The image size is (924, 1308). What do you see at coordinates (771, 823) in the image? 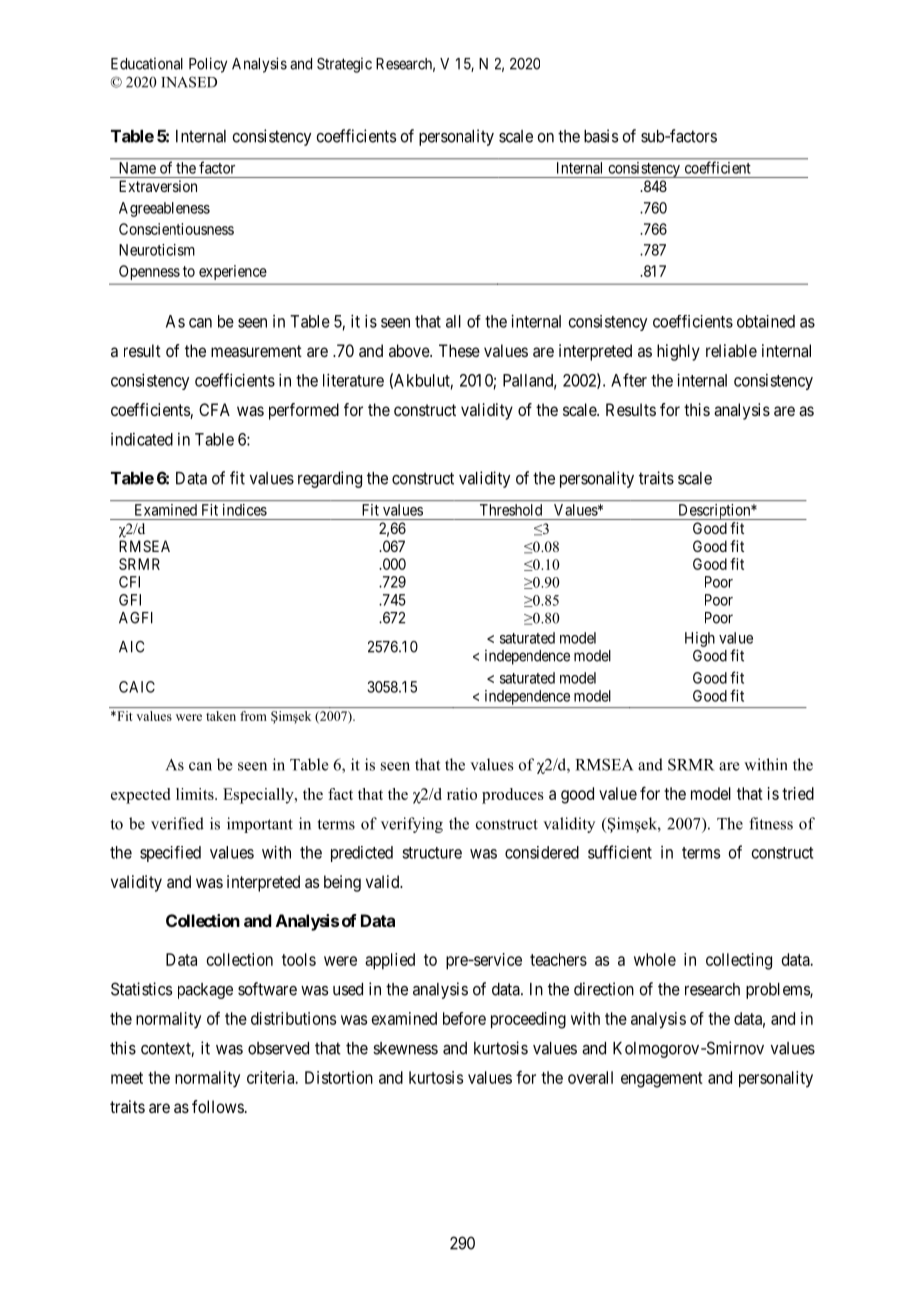
I see `fitness` at bounding box center [771, 823].
